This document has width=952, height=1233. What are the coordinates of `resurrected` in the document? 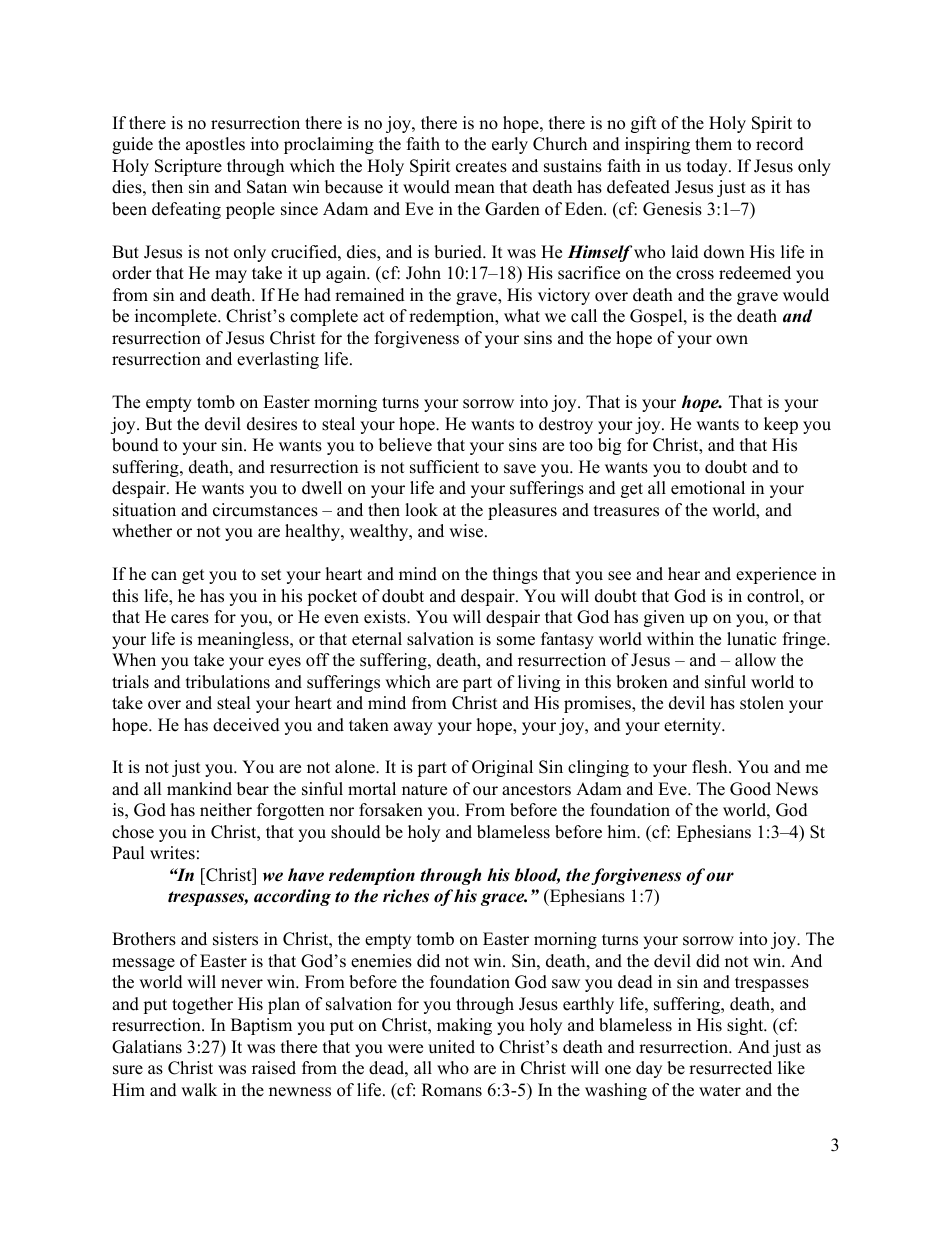 It's located at (730, 1068).
